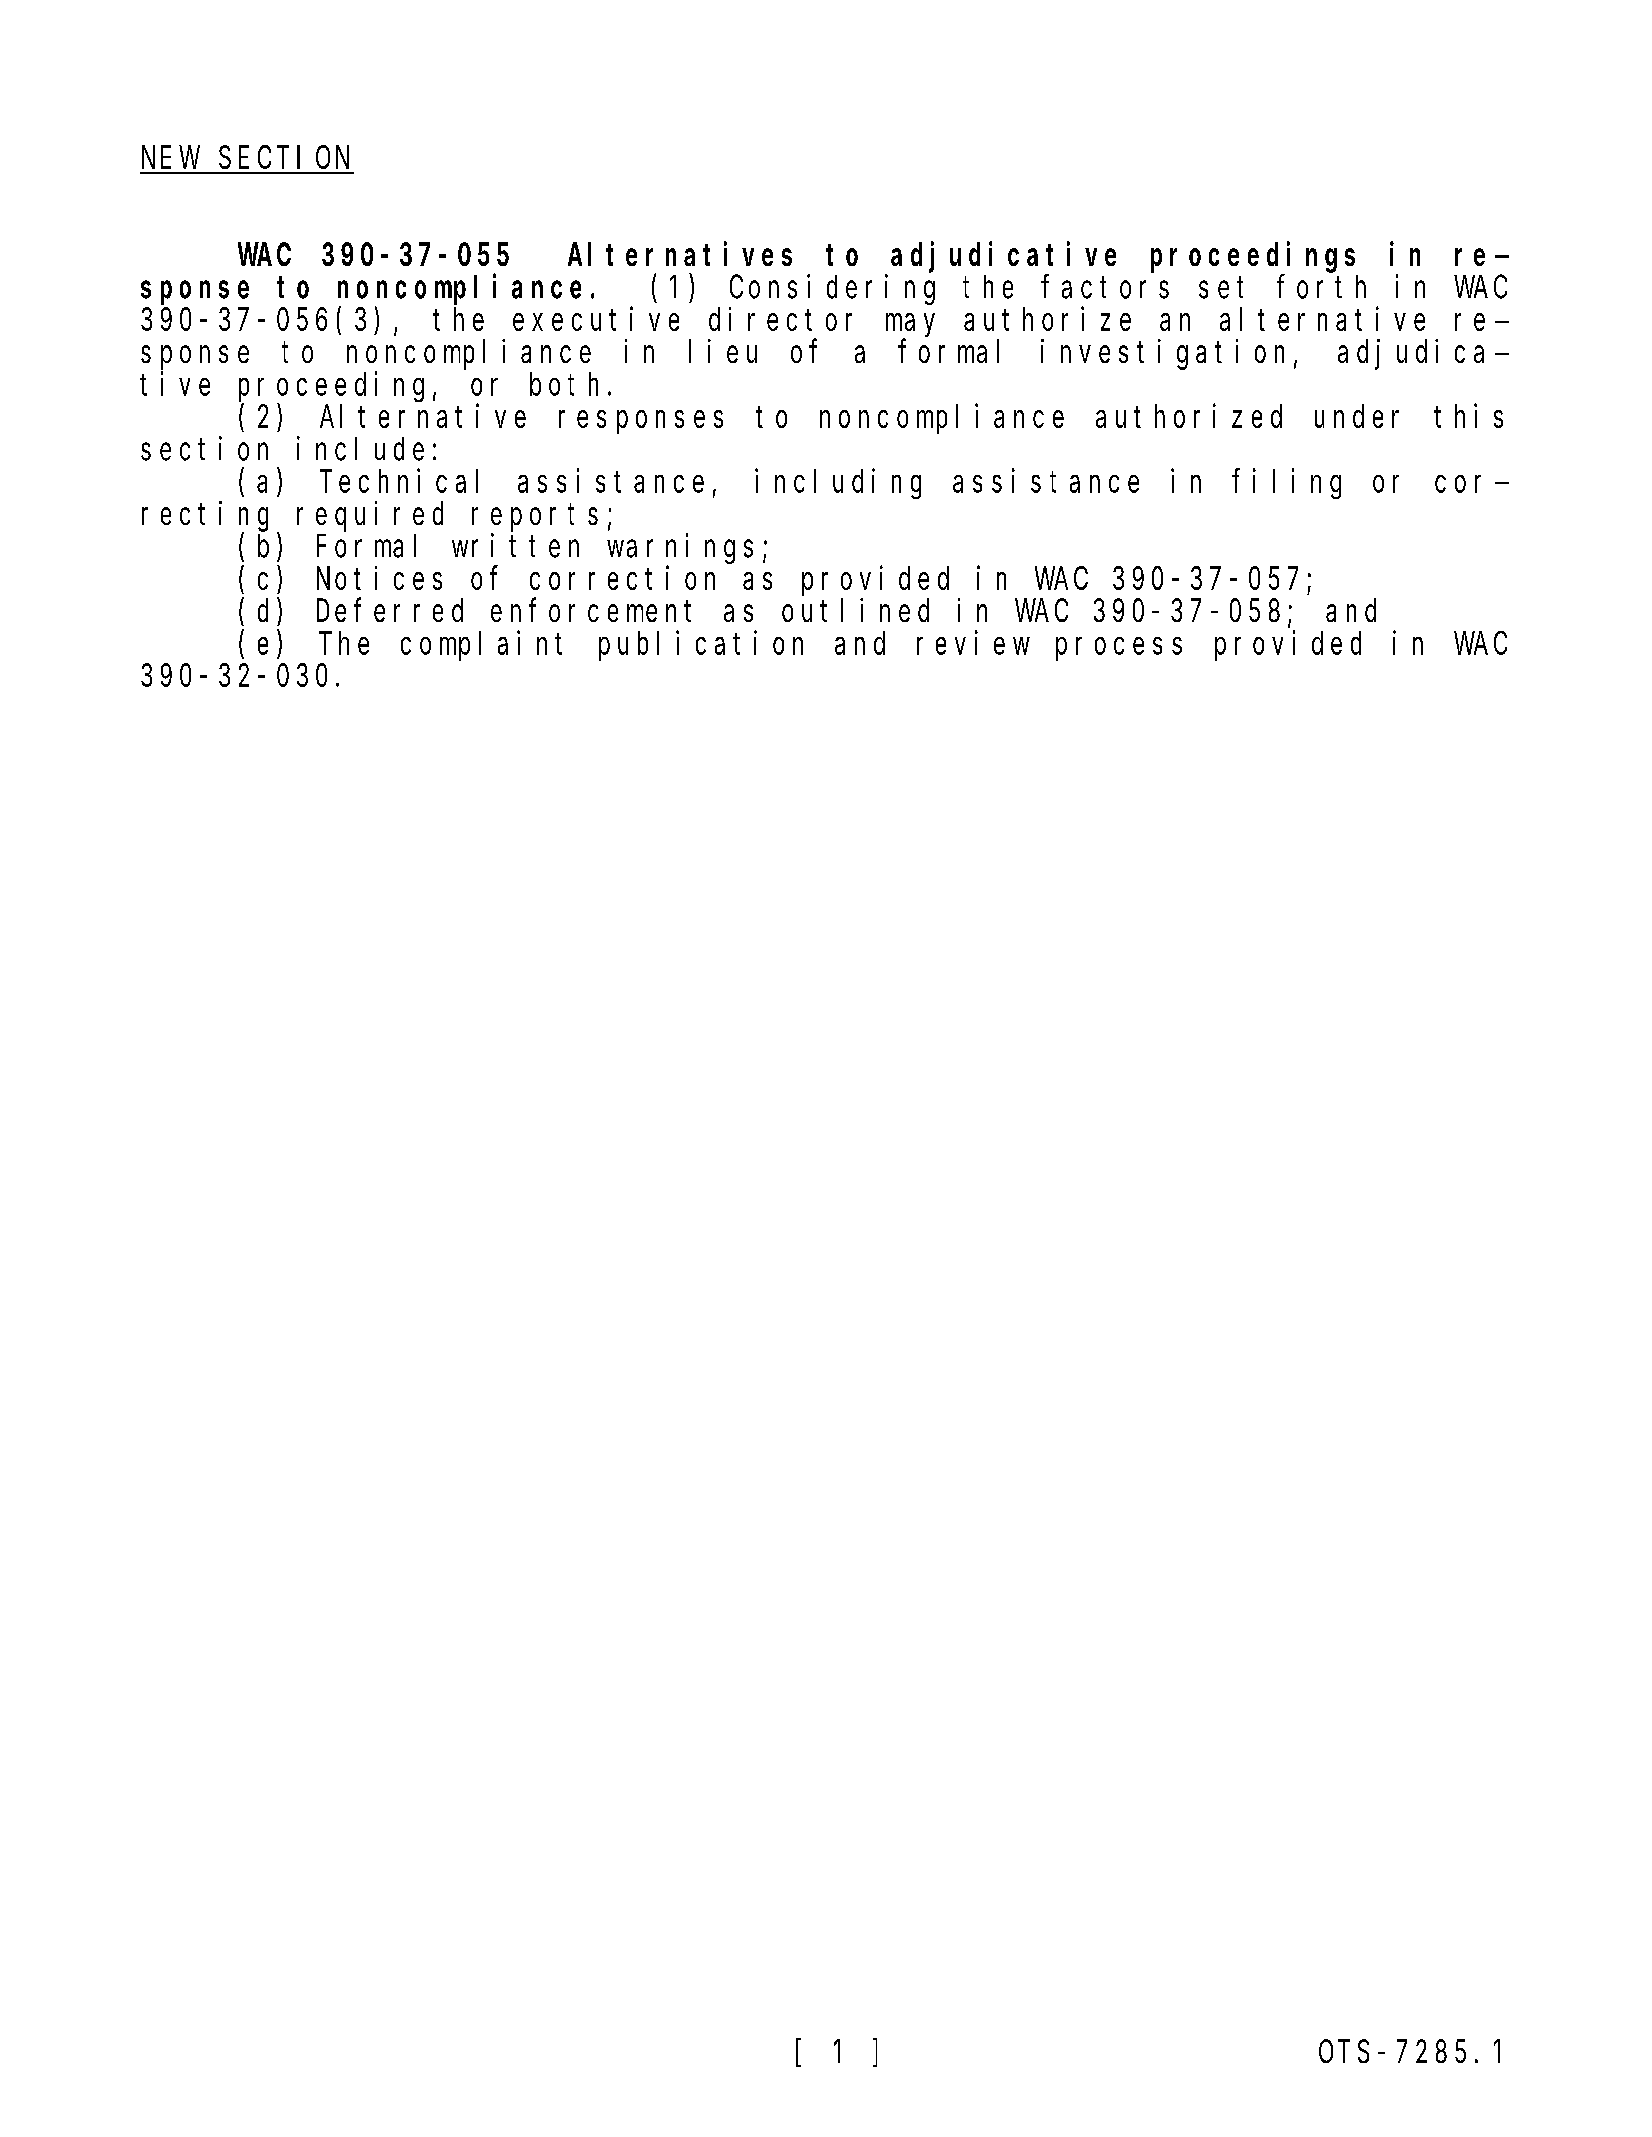 The width and height of the screenshot is (1652, 2137). What do you see at coordinates (910, 325) in the screenshot?
I see `may` at bounding box center [910, 325].
